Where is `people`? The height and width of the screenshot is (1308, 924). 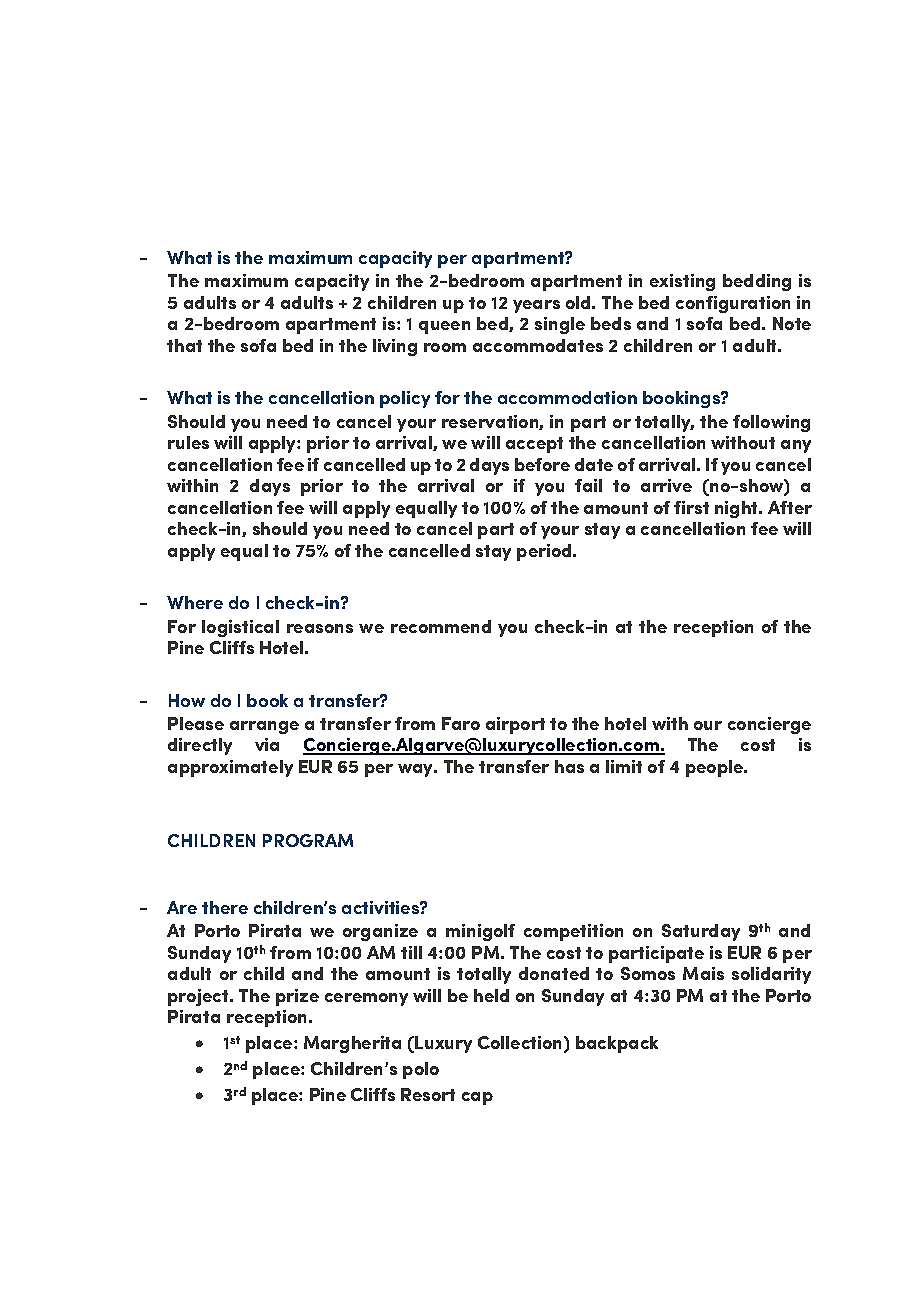 people is located at coordinates (716, 768).
